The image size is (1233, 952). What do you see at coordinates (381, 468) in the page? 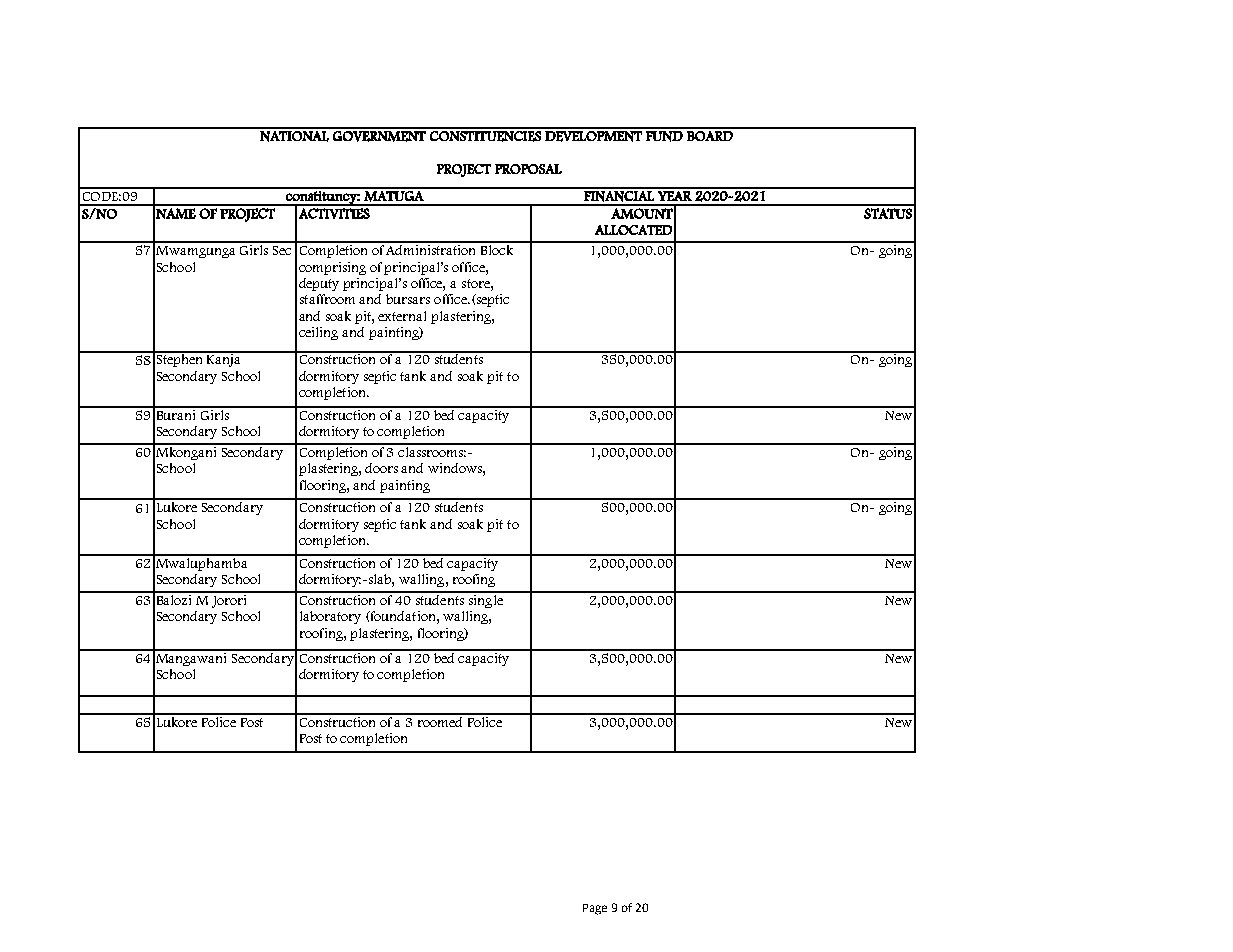
I see `doors` at bounding box center [381, 468].
